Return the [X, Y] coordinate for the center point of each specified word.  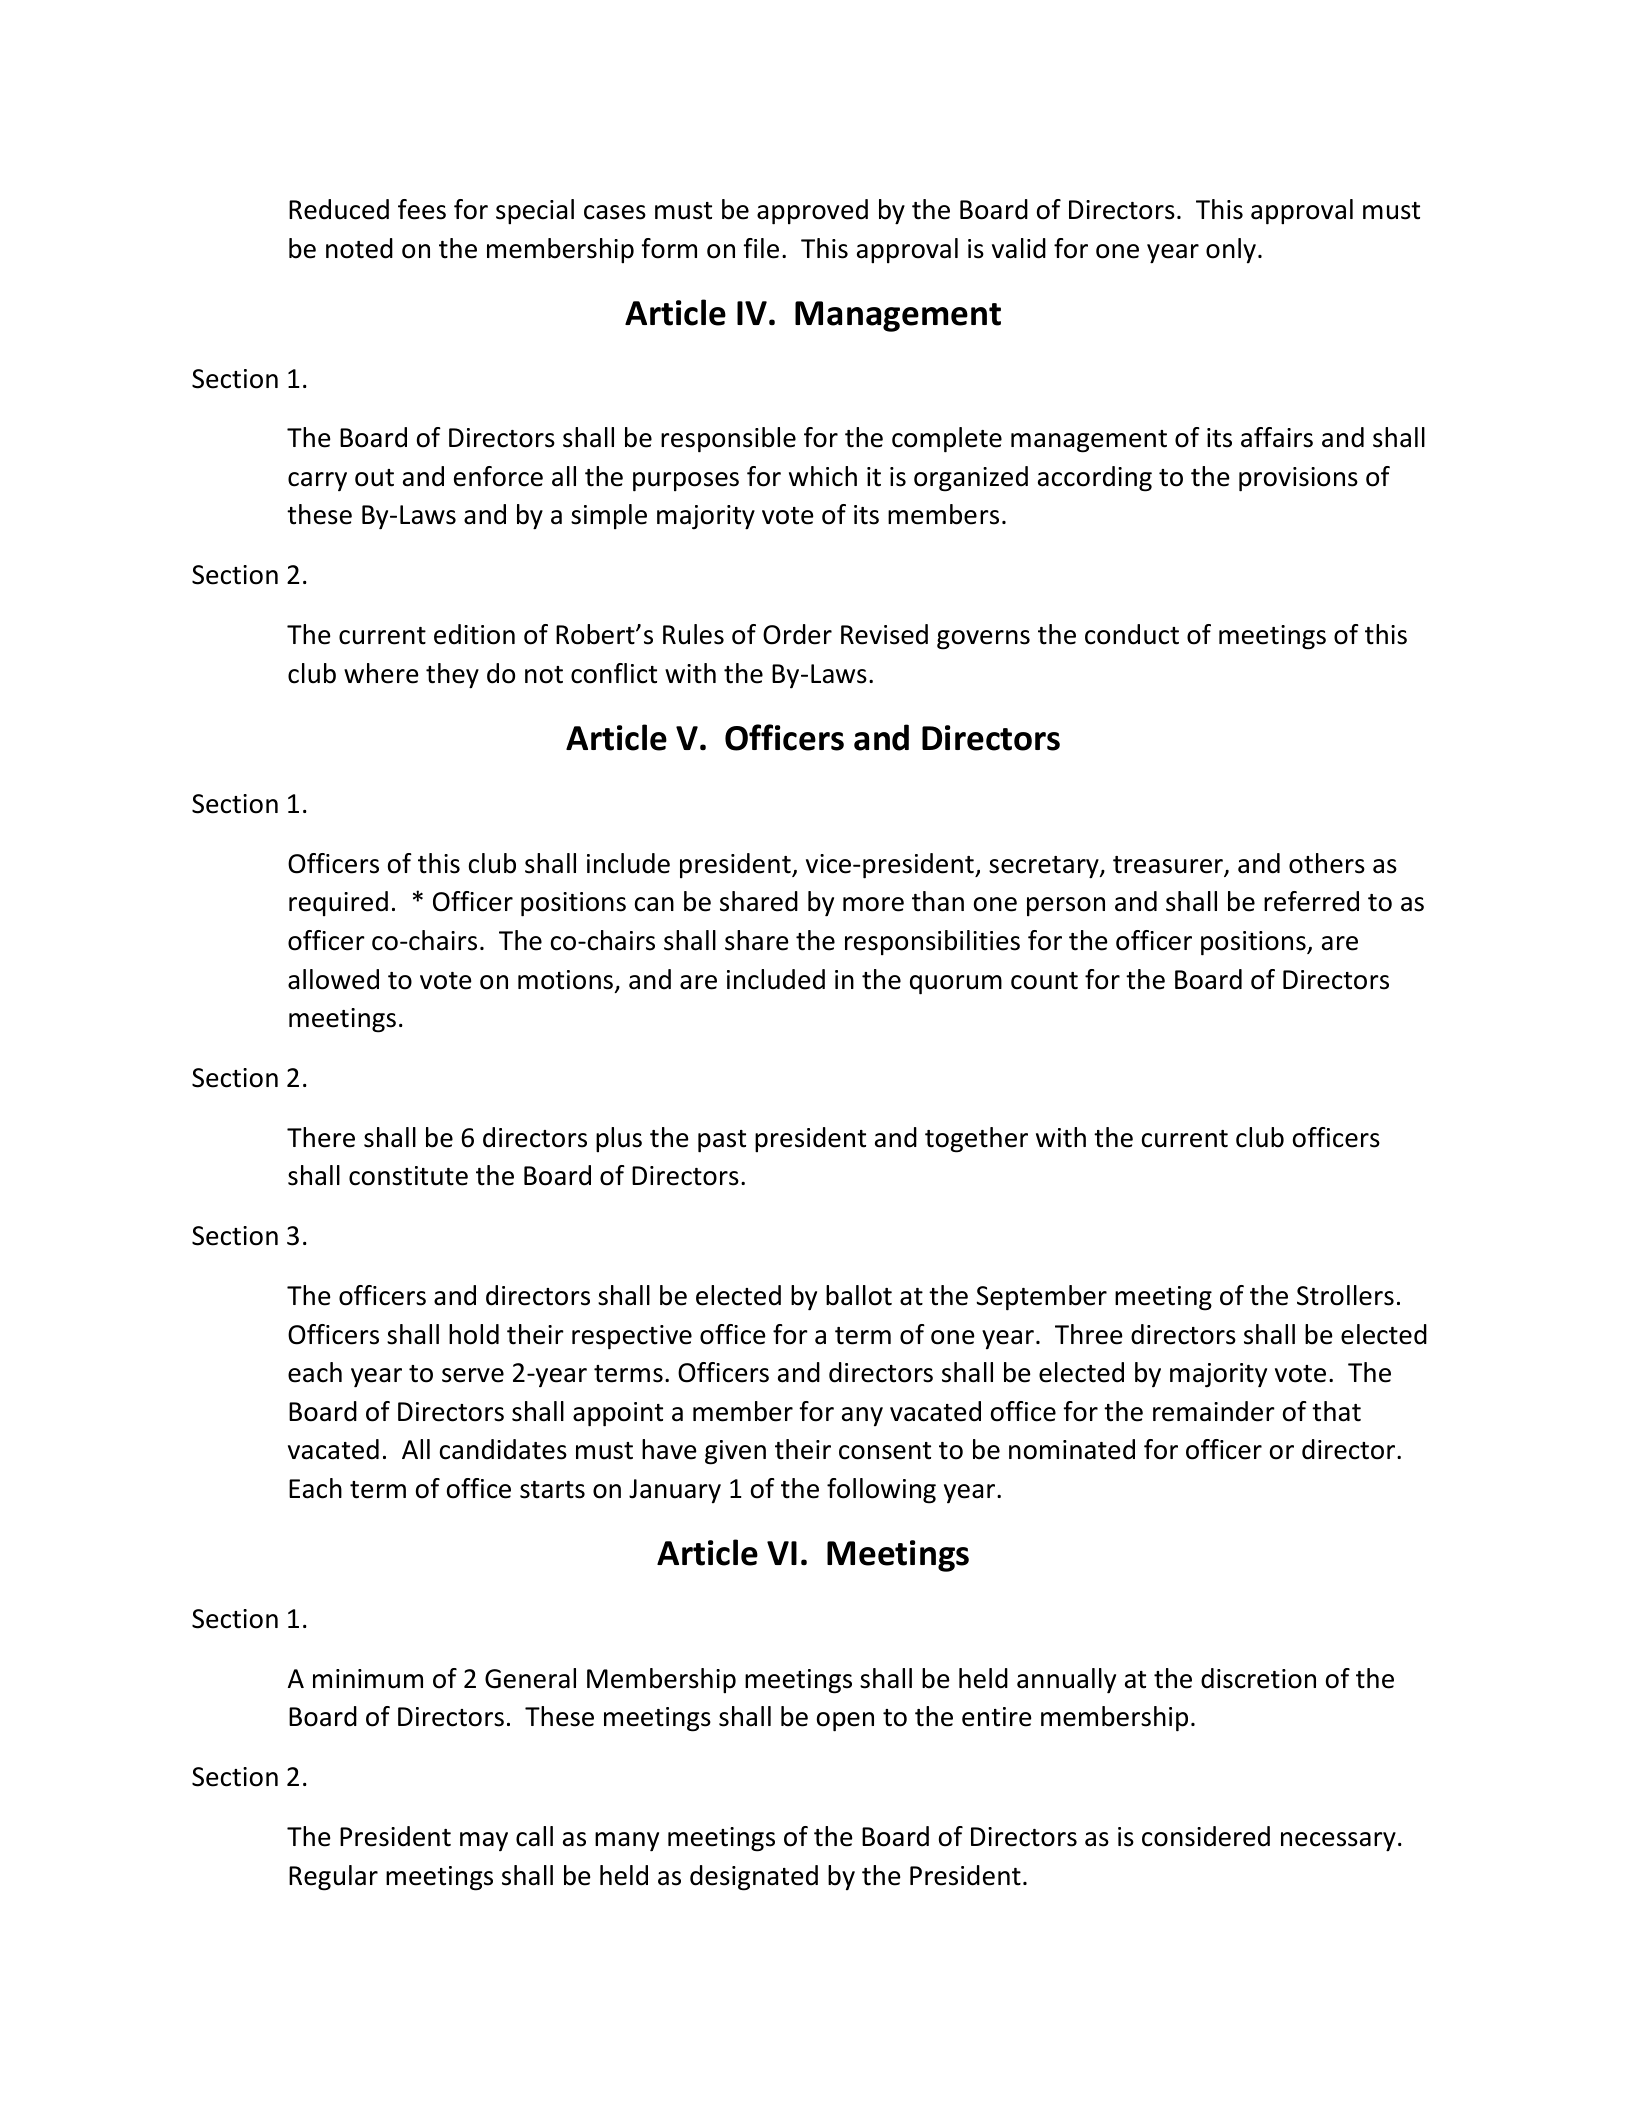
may [484, 1842]
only [1231, 250]
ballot [859, 1295]
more [873, 904]
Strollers [1345, 1295]
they [452, 676]
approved [812, 212]
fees [422, 209]
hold [474, 1334]
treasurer [1169, 866]
